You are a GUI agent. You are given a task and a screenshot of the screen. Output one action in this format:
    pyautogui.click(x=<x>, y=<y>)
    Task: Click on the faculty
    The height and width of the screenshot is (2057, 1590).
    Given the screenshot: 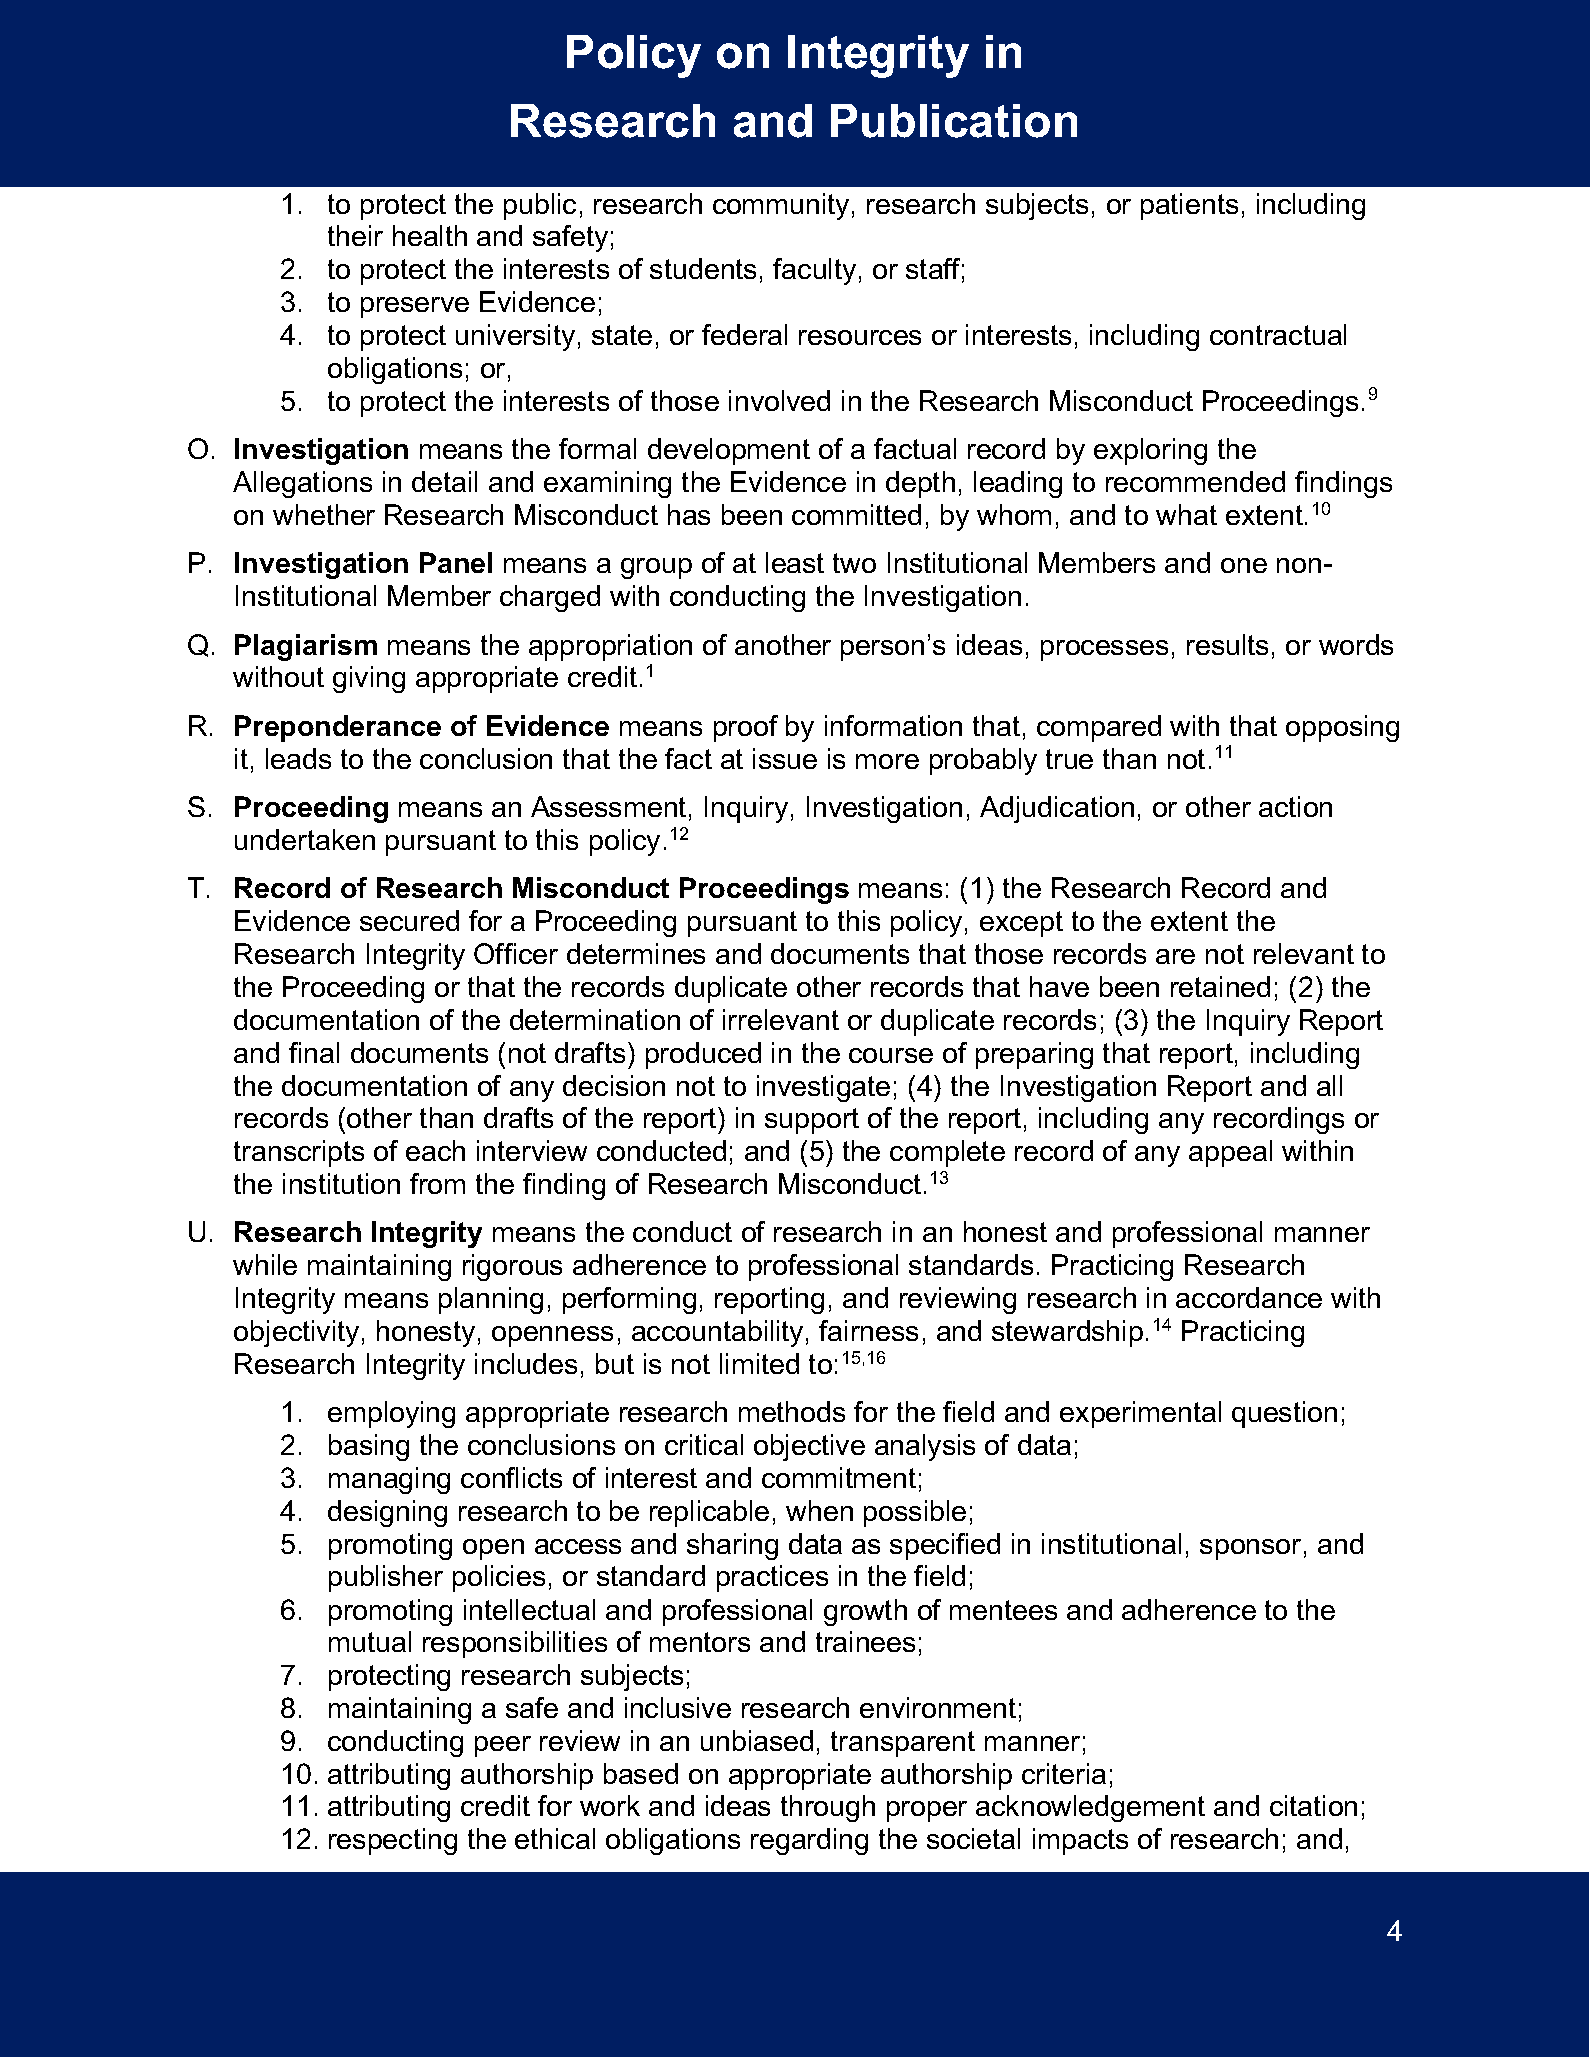 What is the action you would take?
    pyautogui.click(x=814, y=271)
